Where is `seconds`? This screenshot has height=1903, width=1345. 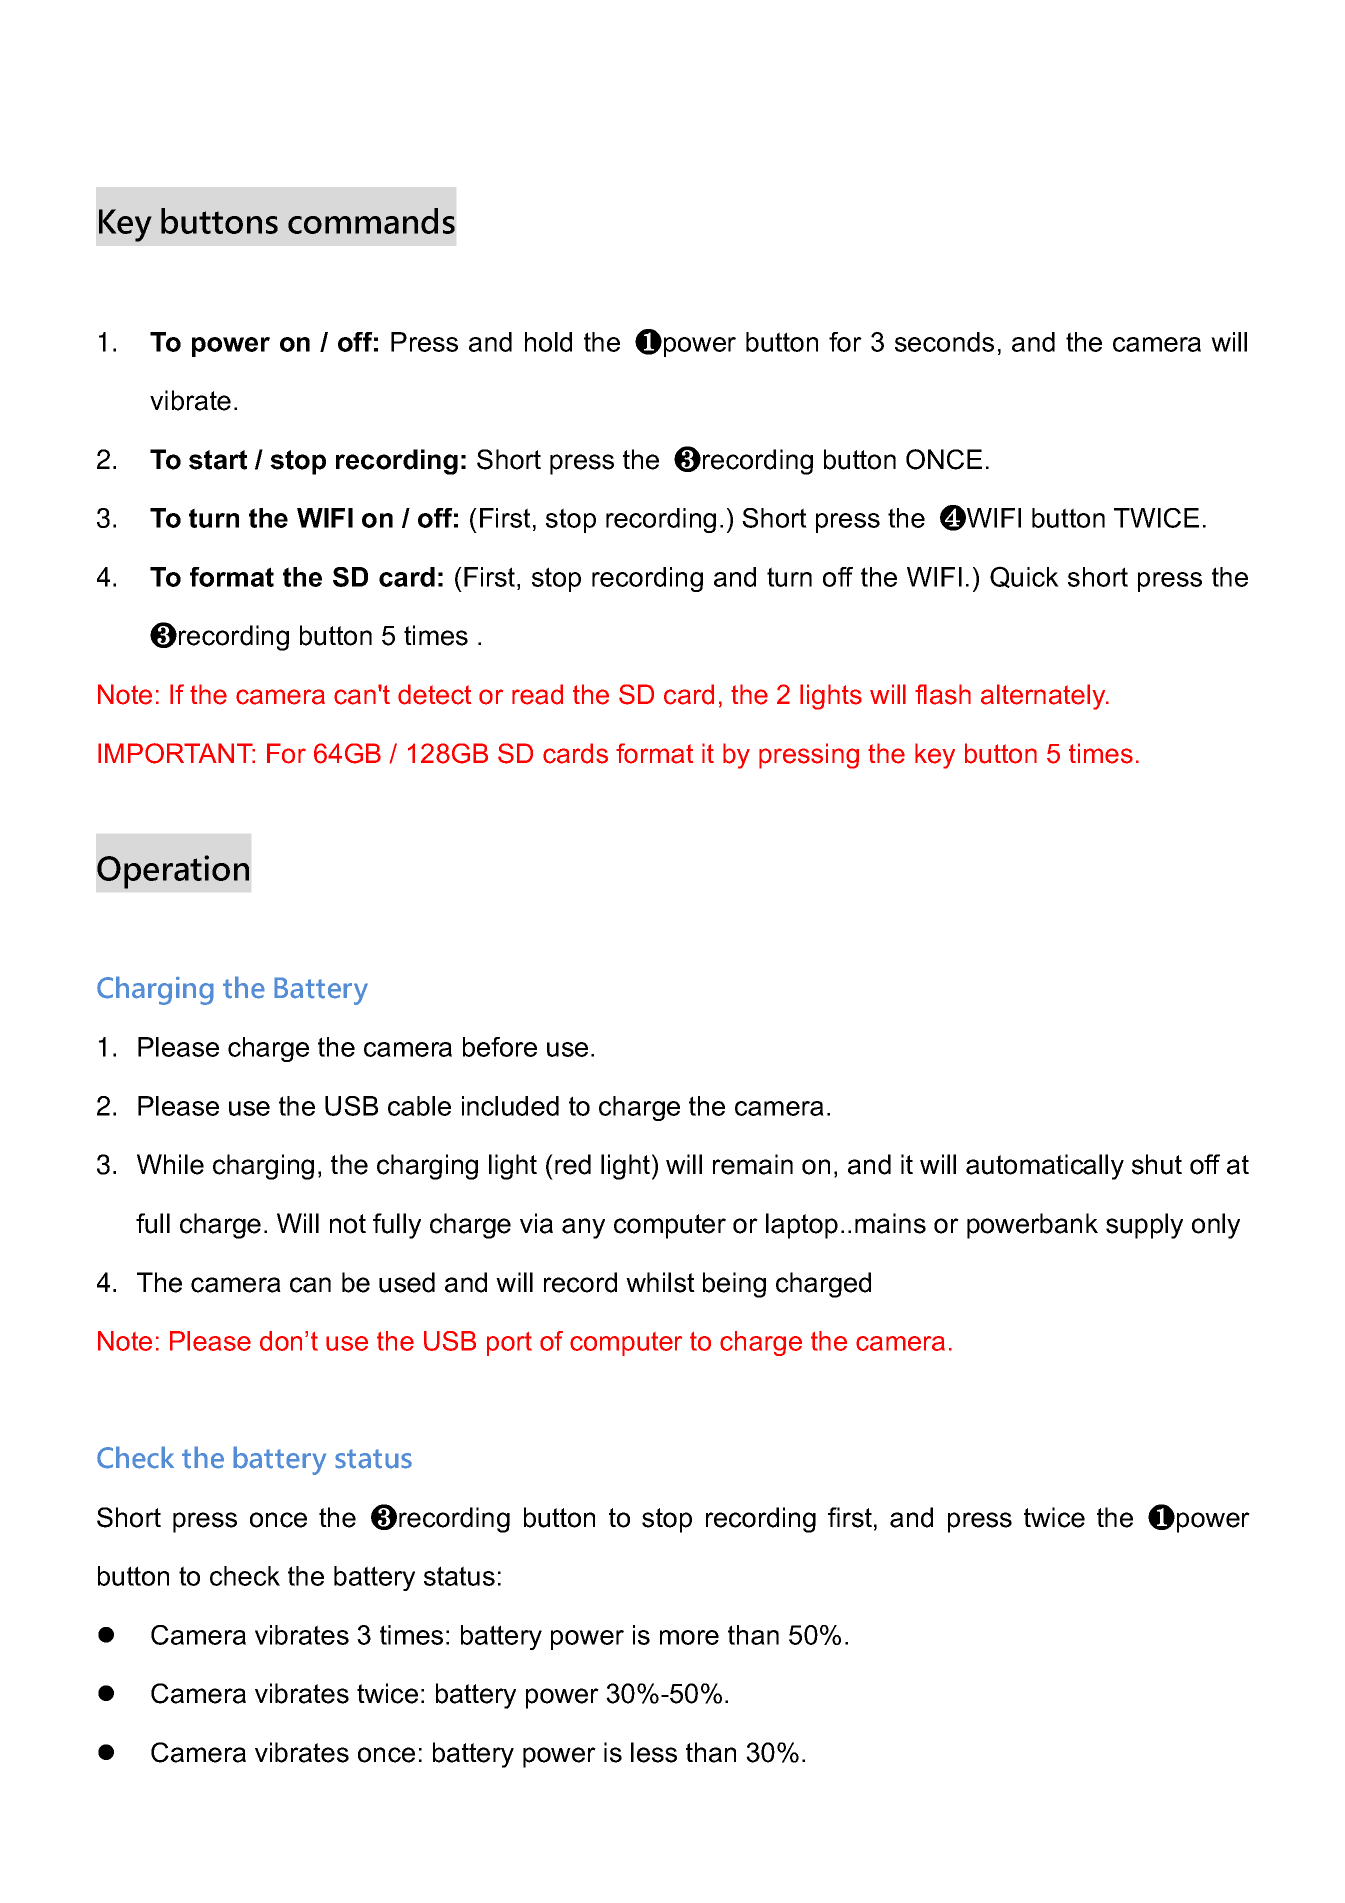
seconds is located at coordinates (944, 342).
